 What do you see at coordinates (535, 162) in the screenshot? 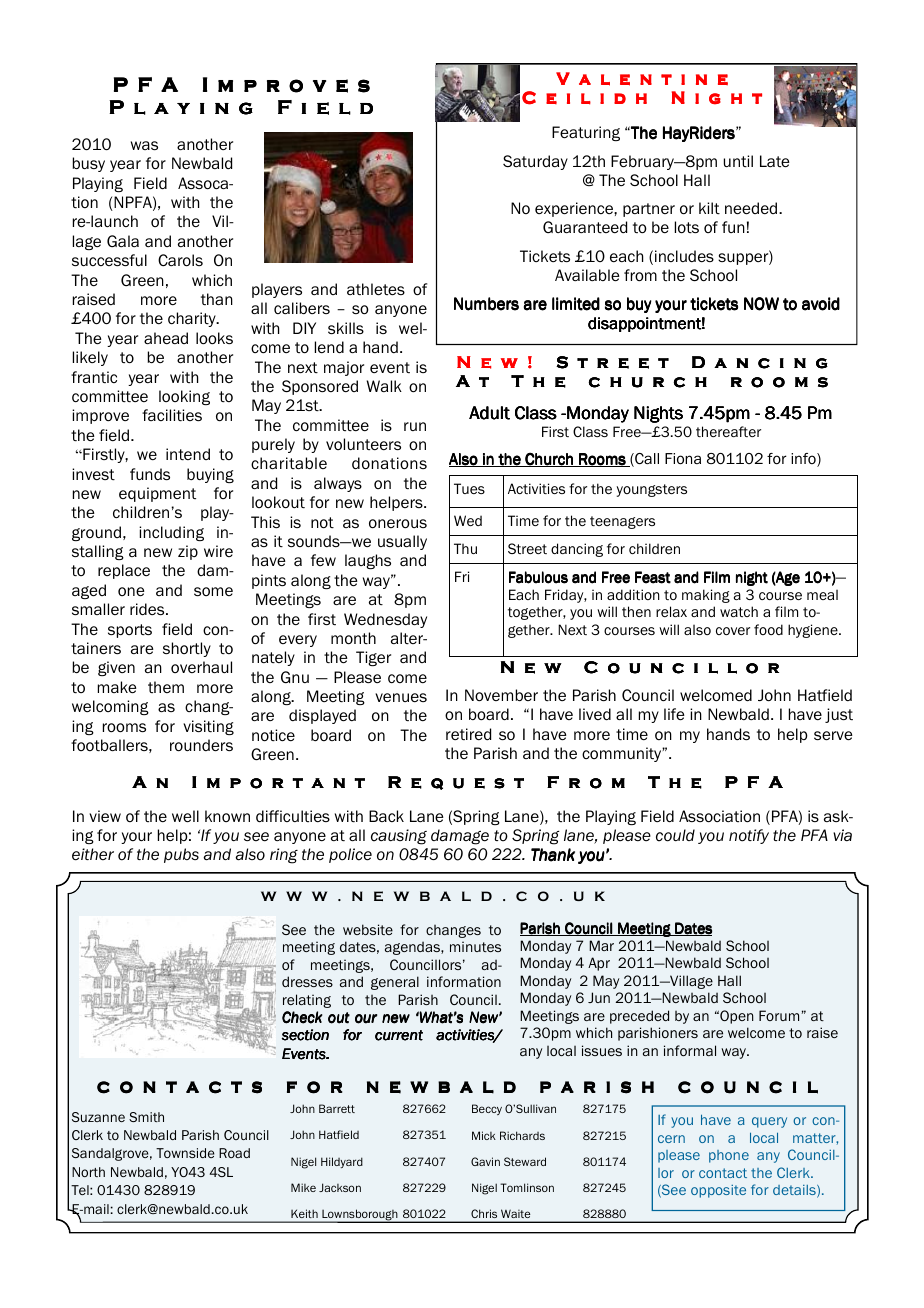
I see `Saturday` at bounding box center [535, 162].
